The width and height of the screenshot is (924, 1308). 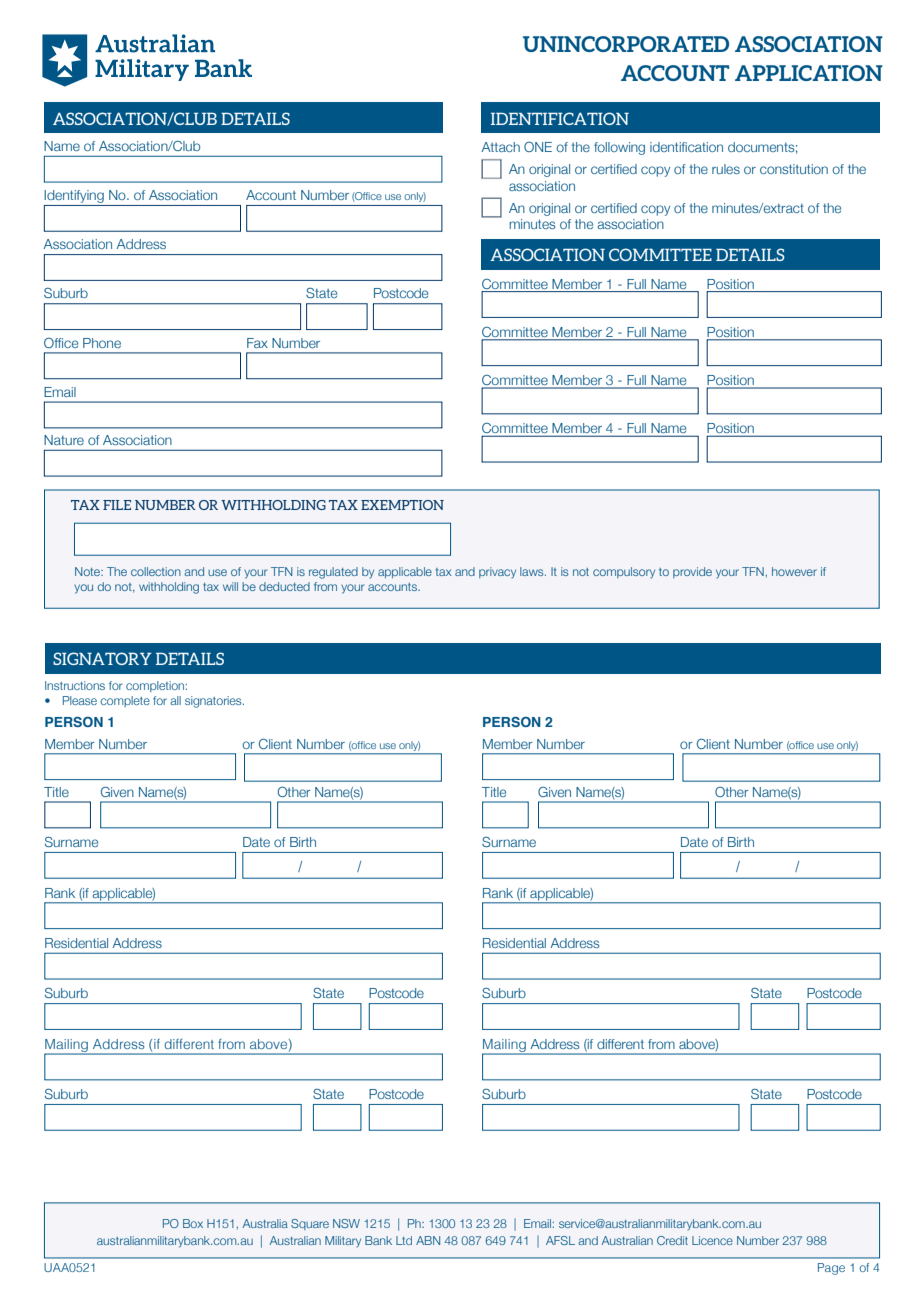 What do you see at coordinates (809, 73) in the screenshot?
I see `APPLICATION` at bounding box center [809, 73].
